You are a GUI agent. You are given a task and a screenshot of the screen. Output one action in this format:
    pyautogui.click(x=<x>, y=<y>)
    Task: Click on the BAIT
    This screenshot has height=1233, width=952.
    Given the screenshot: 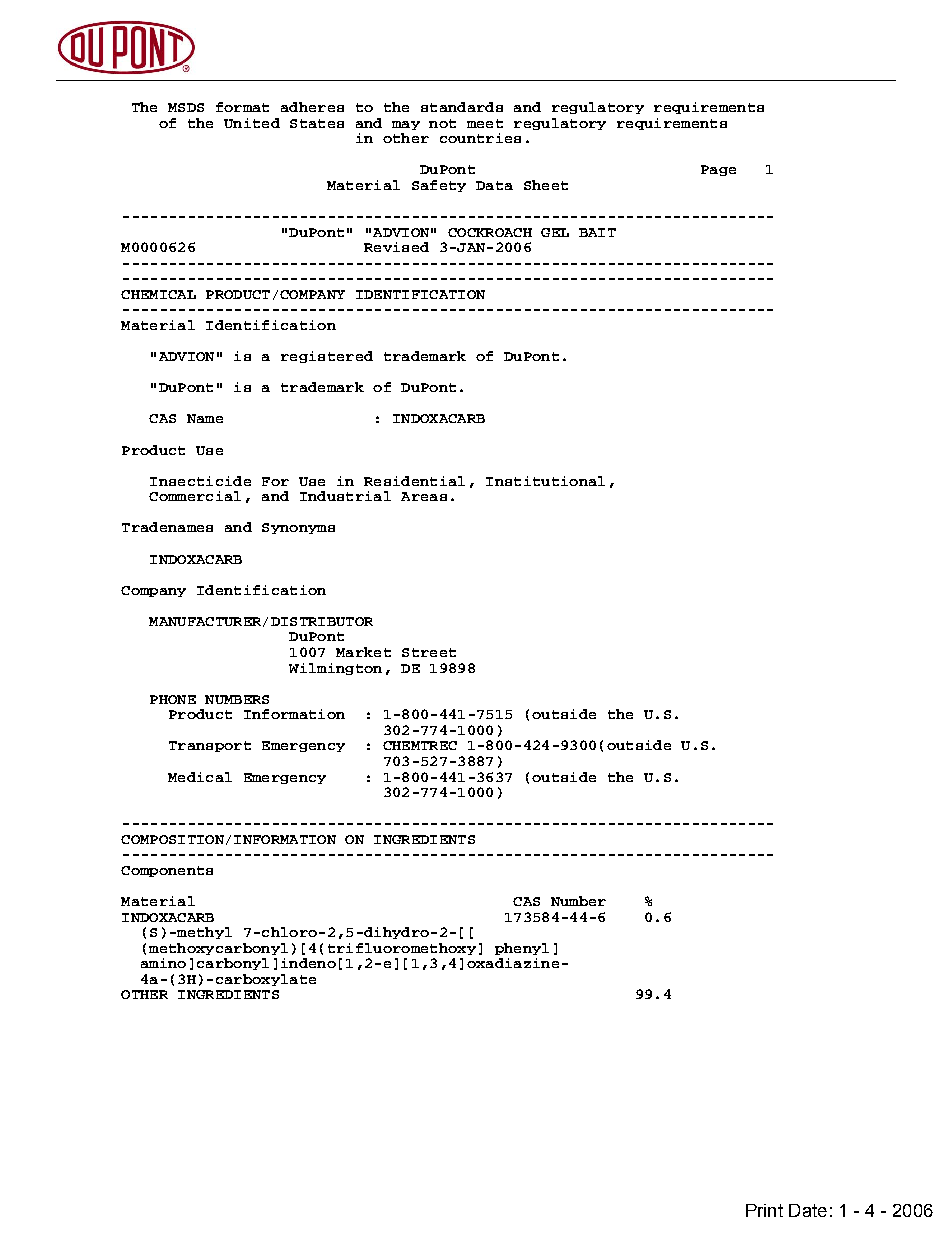 What is the action you would take?
    pyautogui.click(x=597, y=232)
